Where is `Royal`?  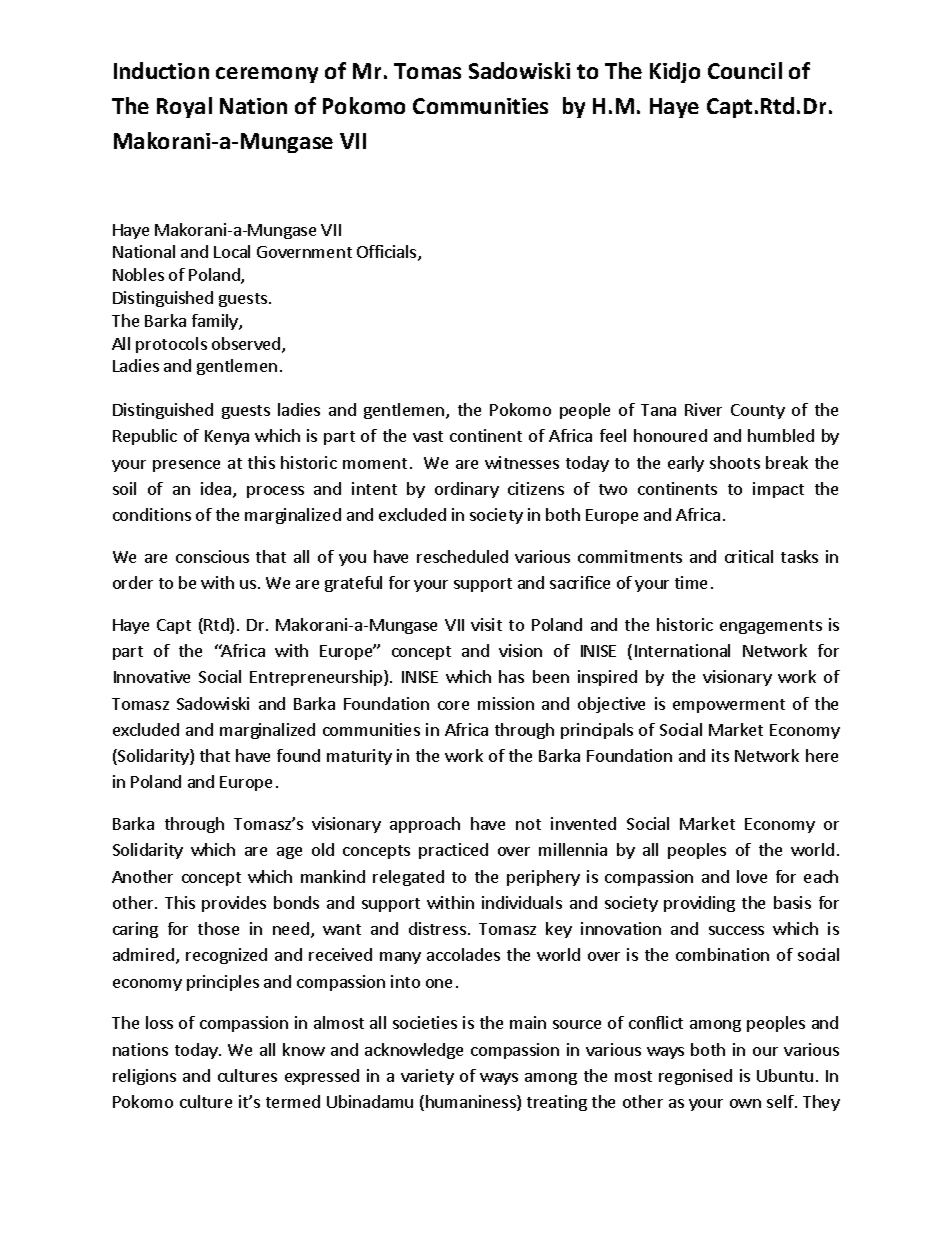 Royal is located at coordinates (184, 107).
